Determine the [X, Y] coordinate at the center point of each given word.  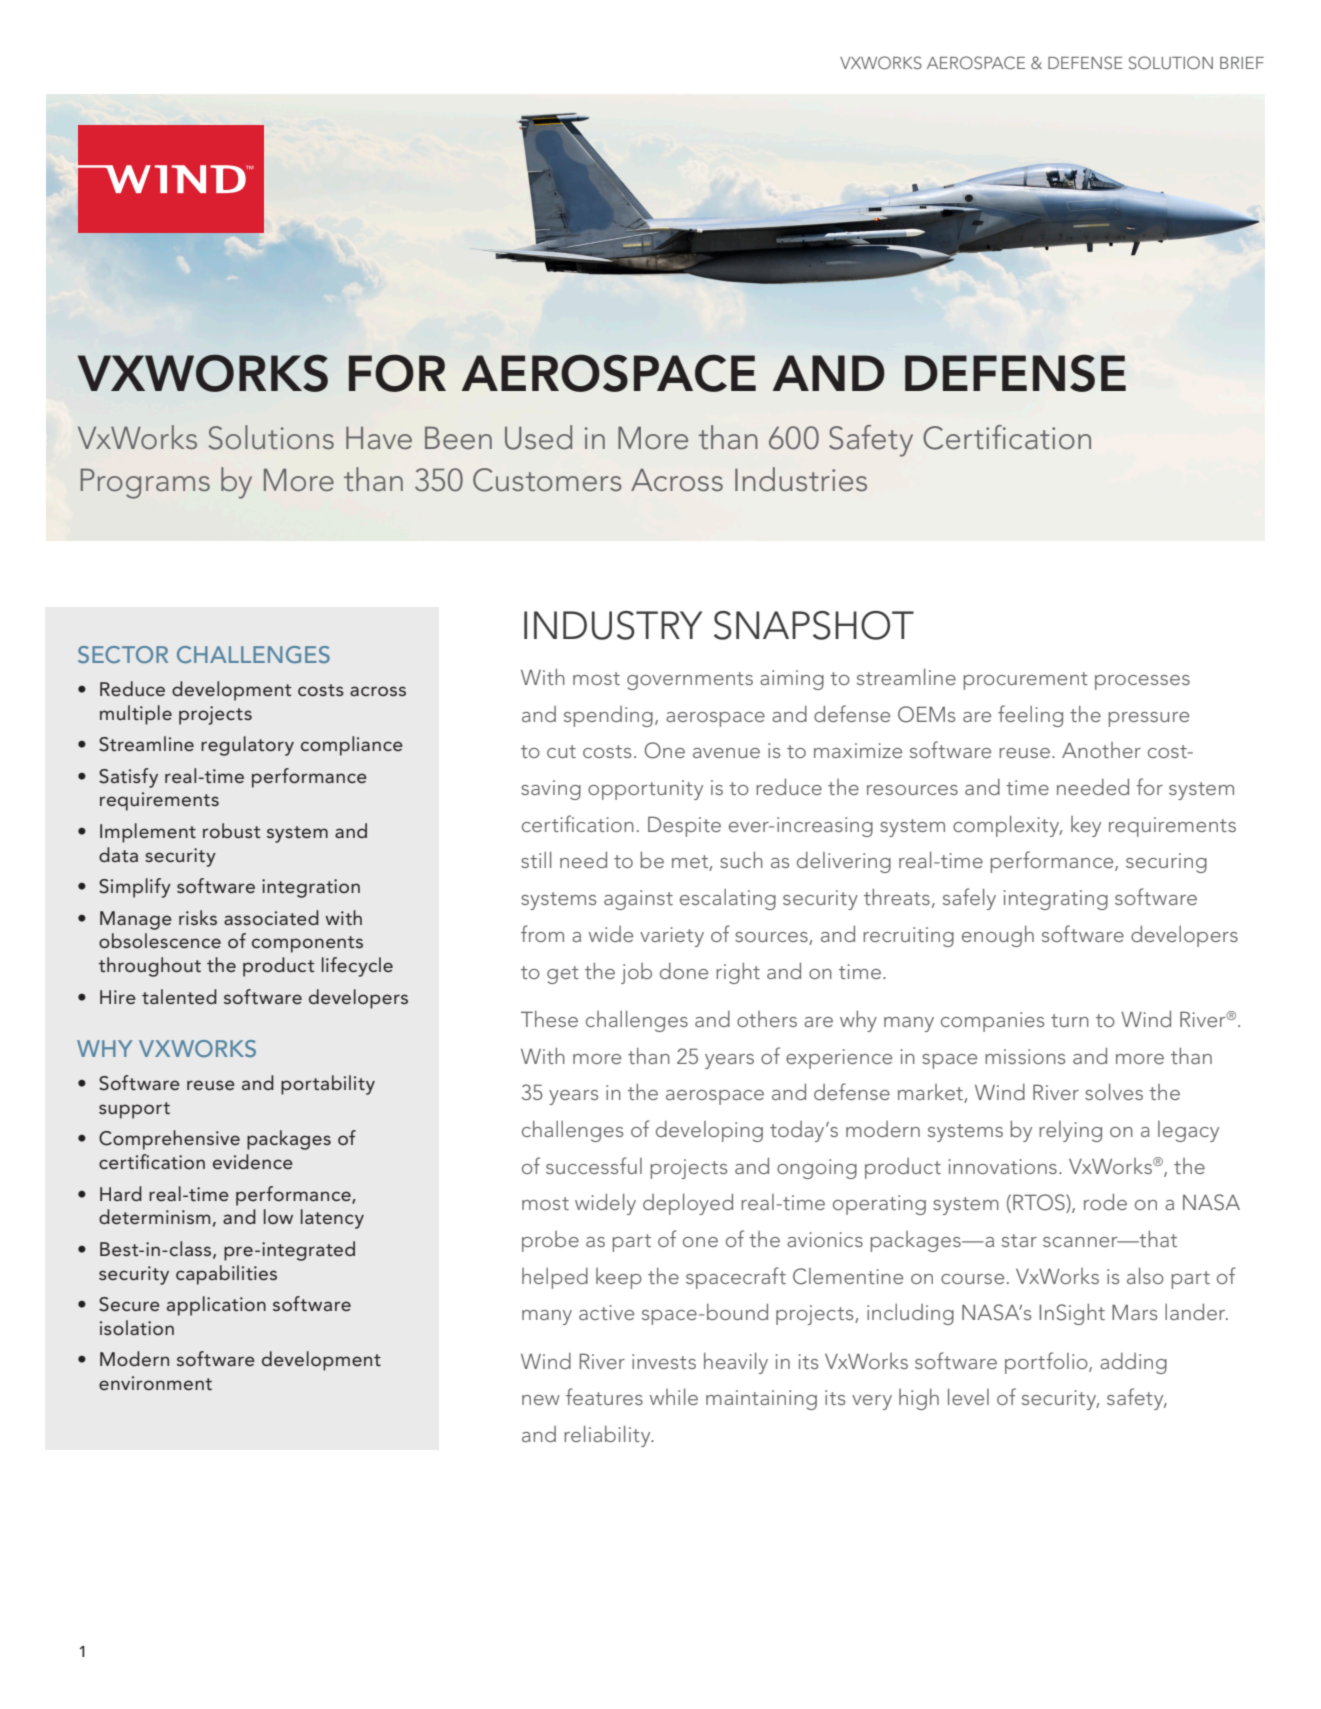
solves [1114, 1092]
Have [379, 437]
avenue [726, 753]
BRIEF [1242, 63]
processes [1142, 682]
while [674, 1397]
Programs [145, 483]
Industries [801, 479]
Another [1101, 750]
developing [709, 1131]
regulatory [247, 746]
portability [328, 1085]
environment [155, 1383]
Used [538, 437]
